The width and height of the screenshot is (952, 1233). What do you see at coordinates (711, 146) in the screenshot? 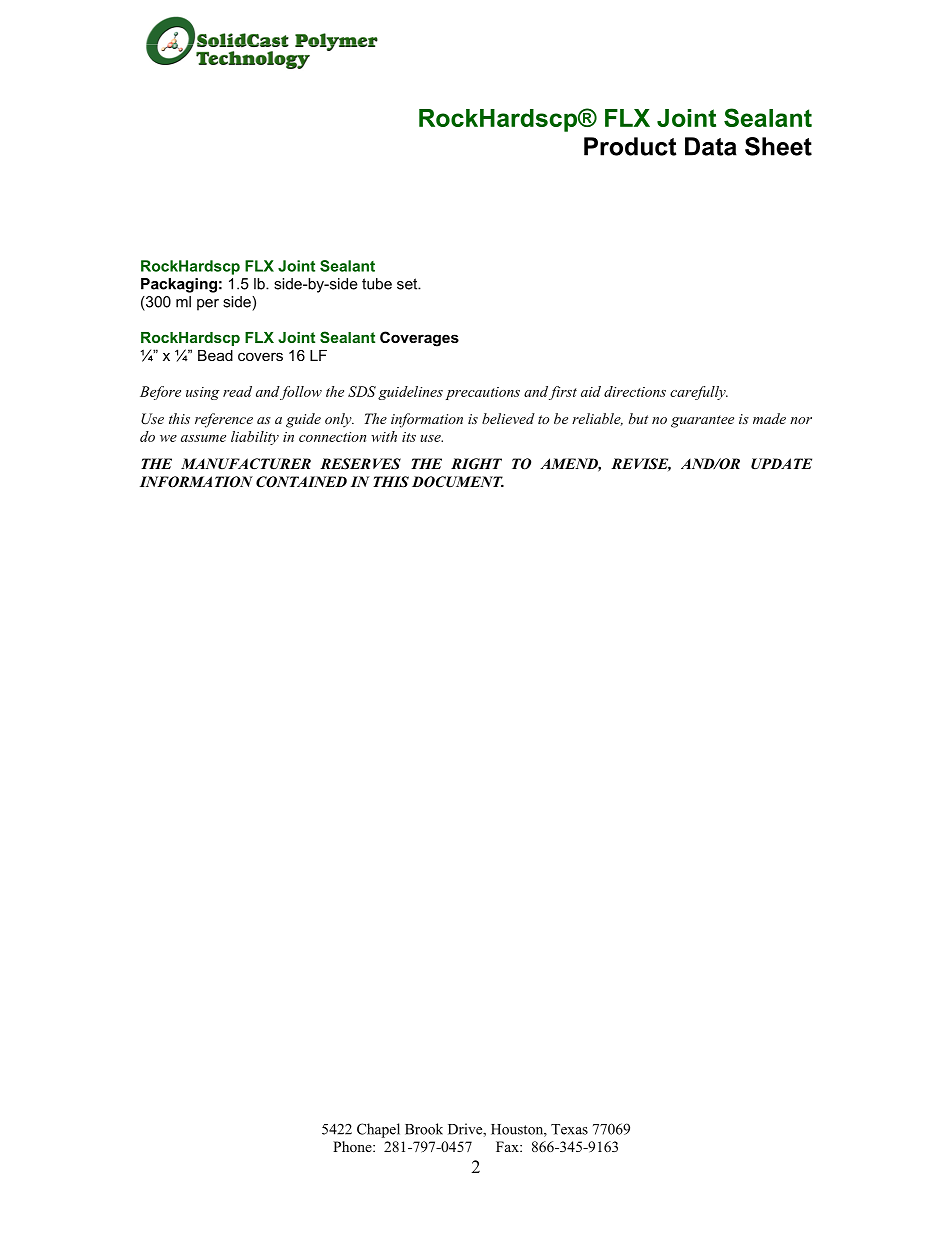
I see `Data` at bounding box center [711, 146].
